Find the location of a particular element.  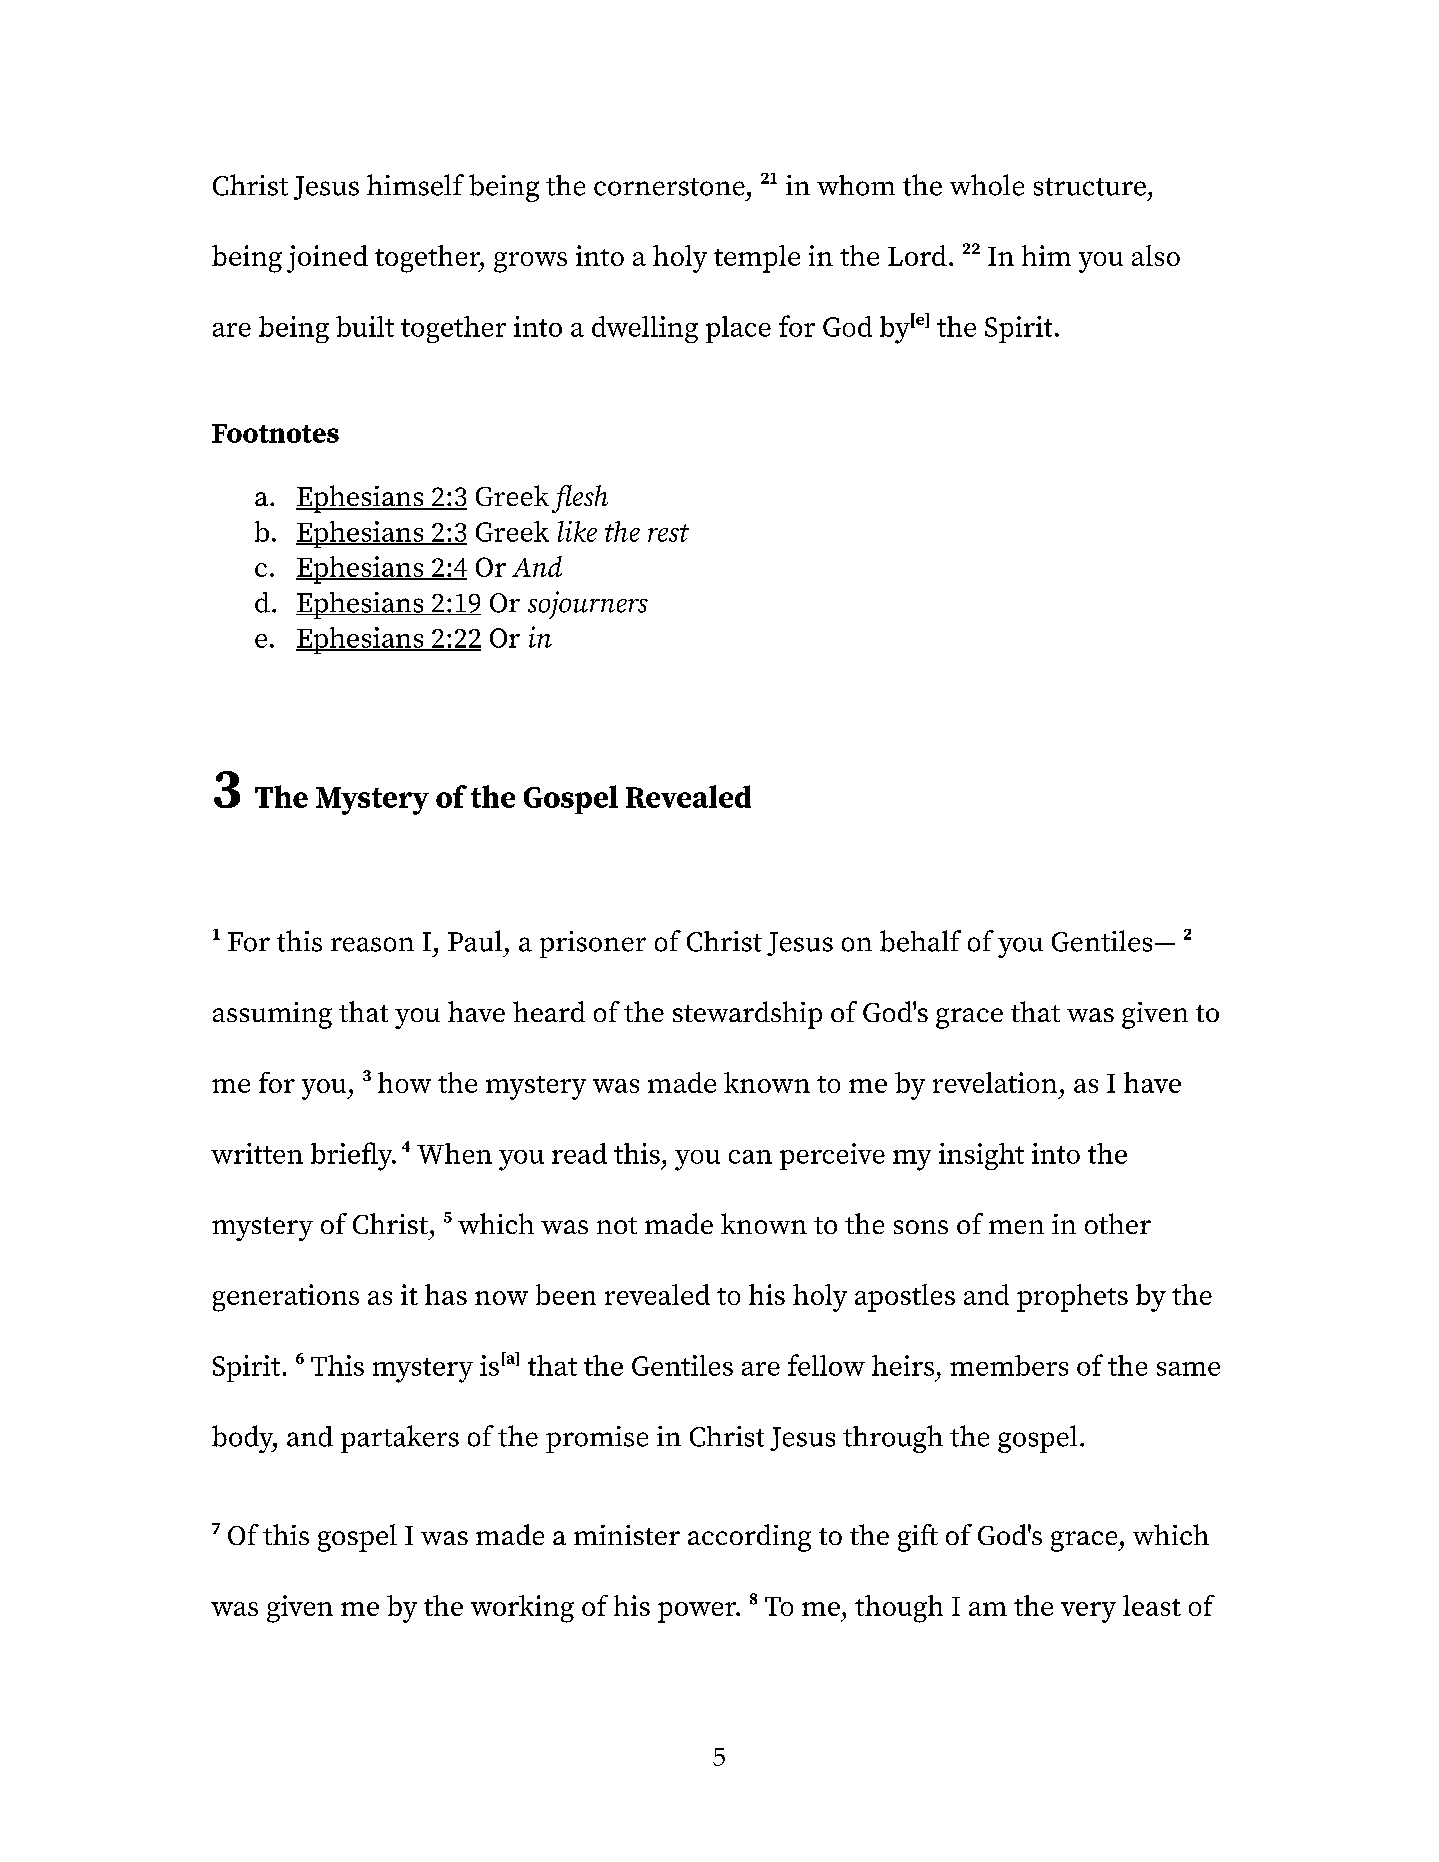

prisoner is located at coordinates (593, 944).
